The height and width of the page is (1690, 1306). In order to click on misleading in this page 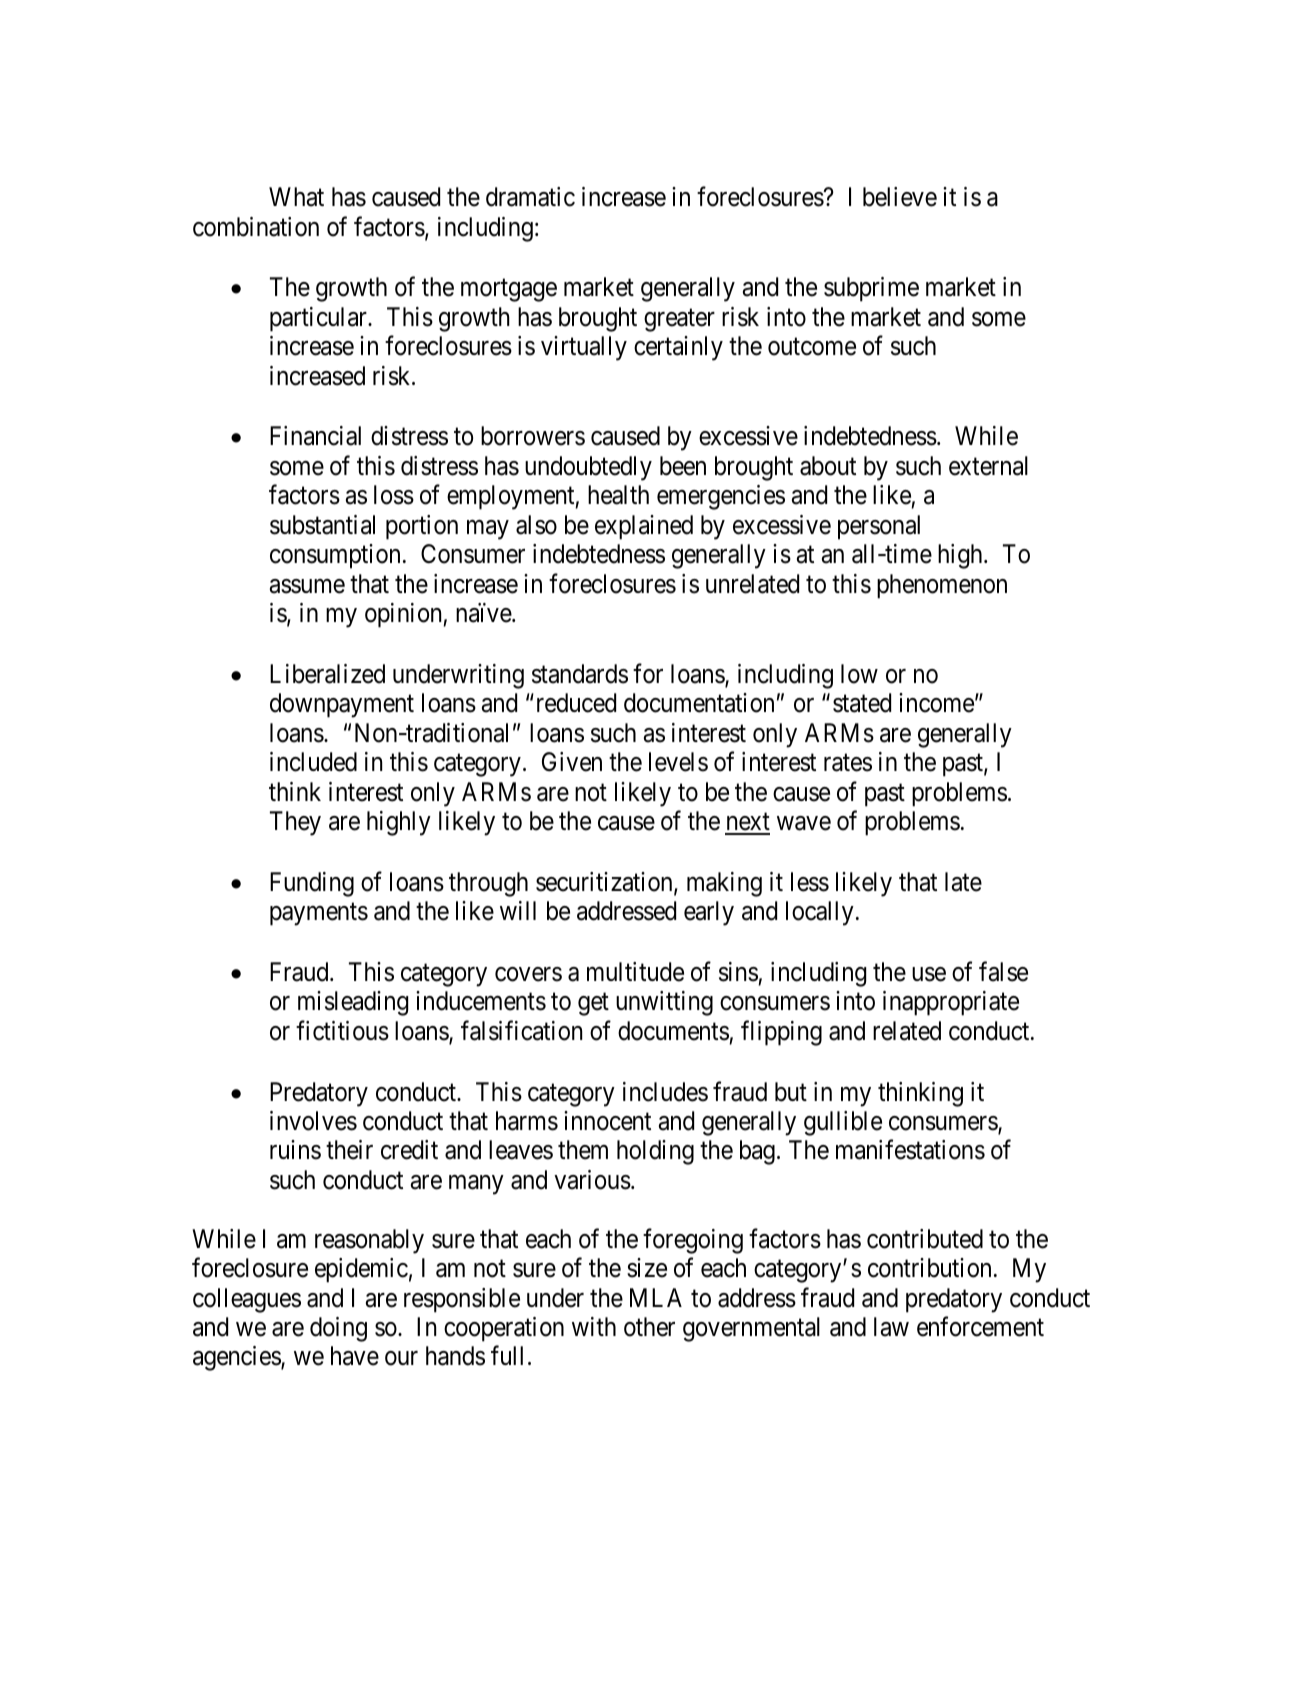, I will do `click(353, 1003)`.
